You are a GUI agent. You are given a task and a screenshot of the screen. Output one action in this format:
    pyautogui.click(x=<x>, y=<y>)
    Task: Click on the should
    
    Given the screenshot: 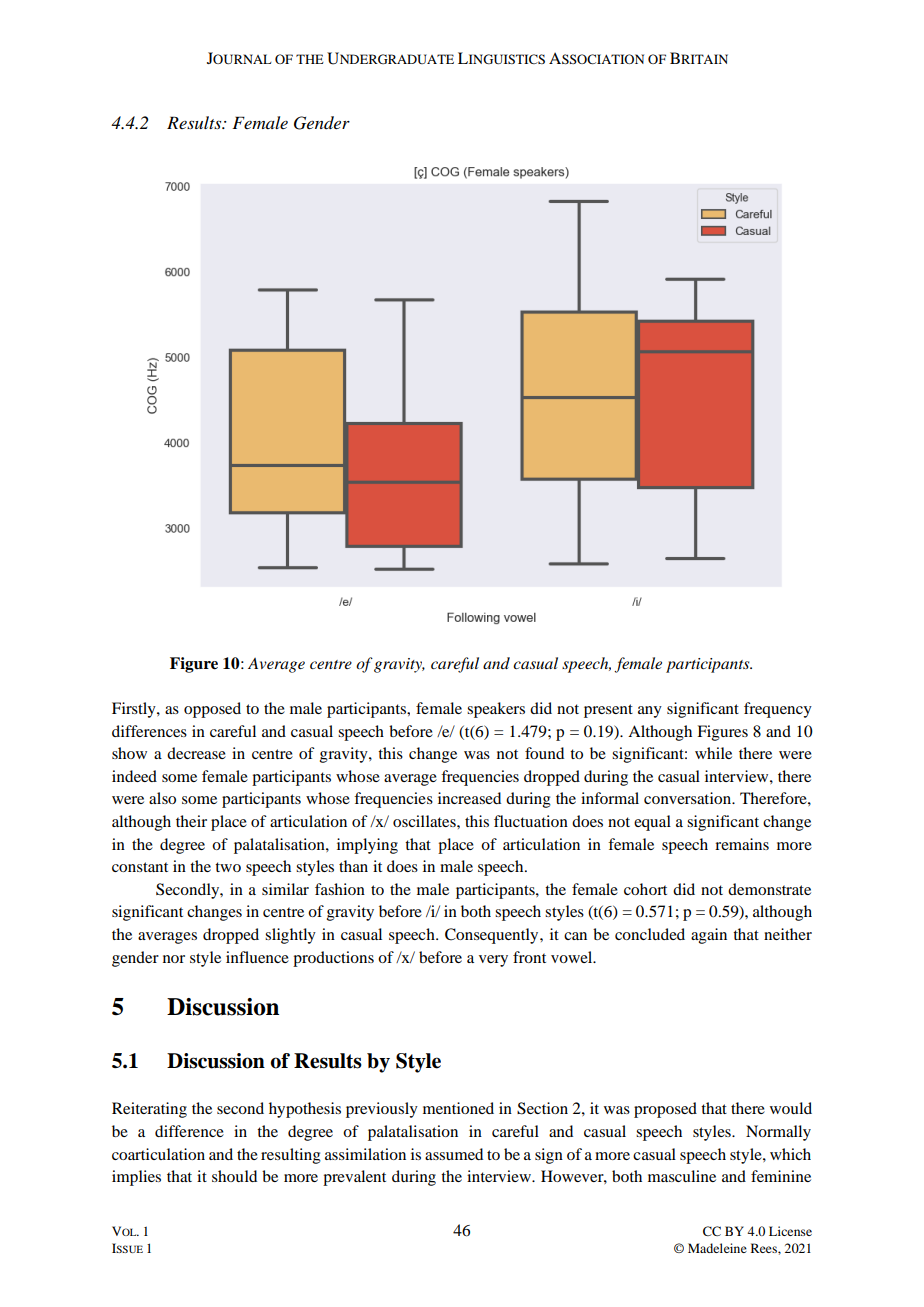 What is the action you would take?
    pyautogui.click(x=234, y=1176)
